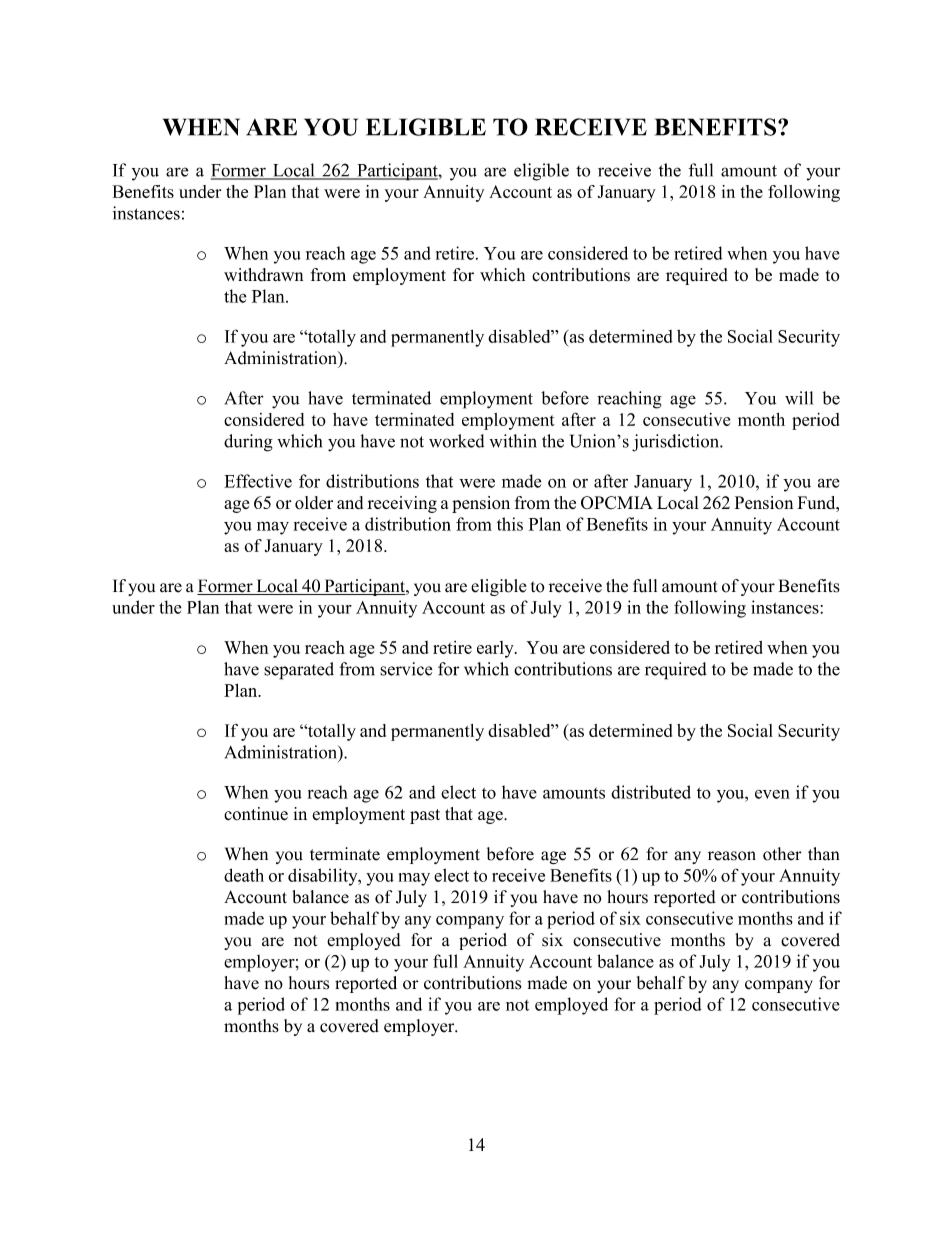  Describe the element at coordinates (513, 441) in the screenshot. I see `within` at that location.
